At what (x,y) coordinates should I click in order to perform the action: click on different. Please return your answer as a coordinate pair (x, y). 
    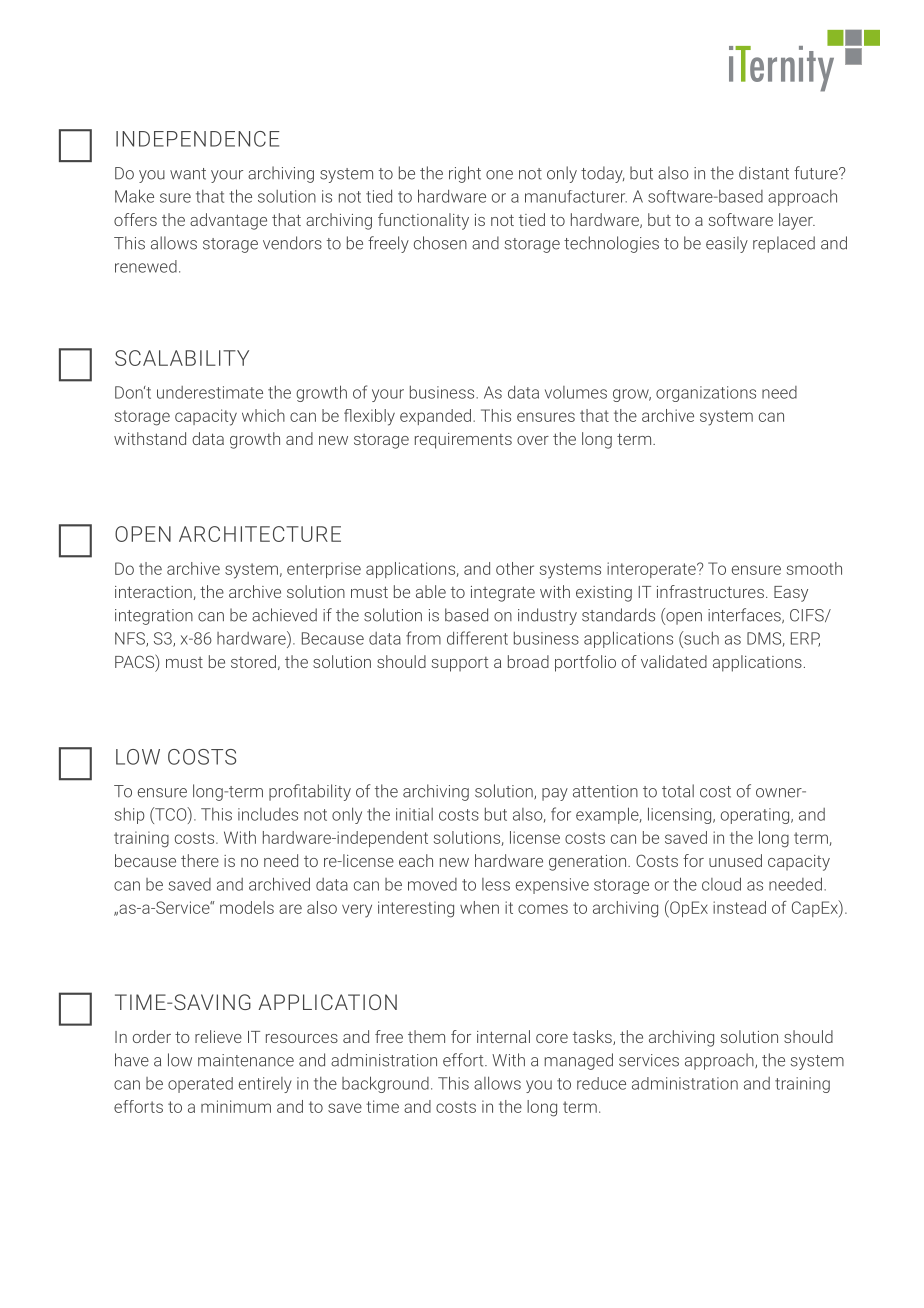
    Looking at the image, I should click on (477, 638).
